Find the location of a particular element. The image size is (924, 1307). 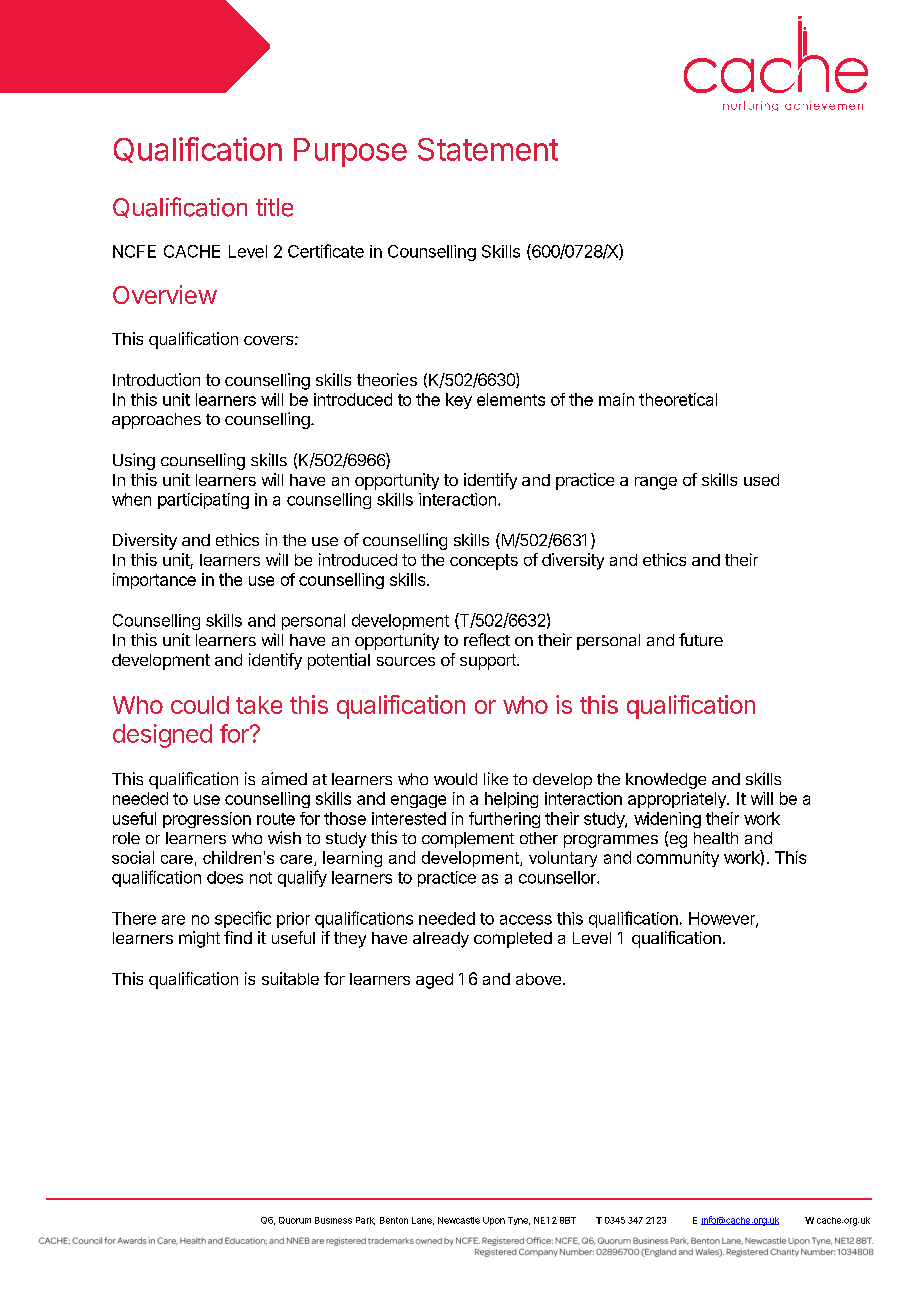

theoretical is located at coordinates (678, 399).
